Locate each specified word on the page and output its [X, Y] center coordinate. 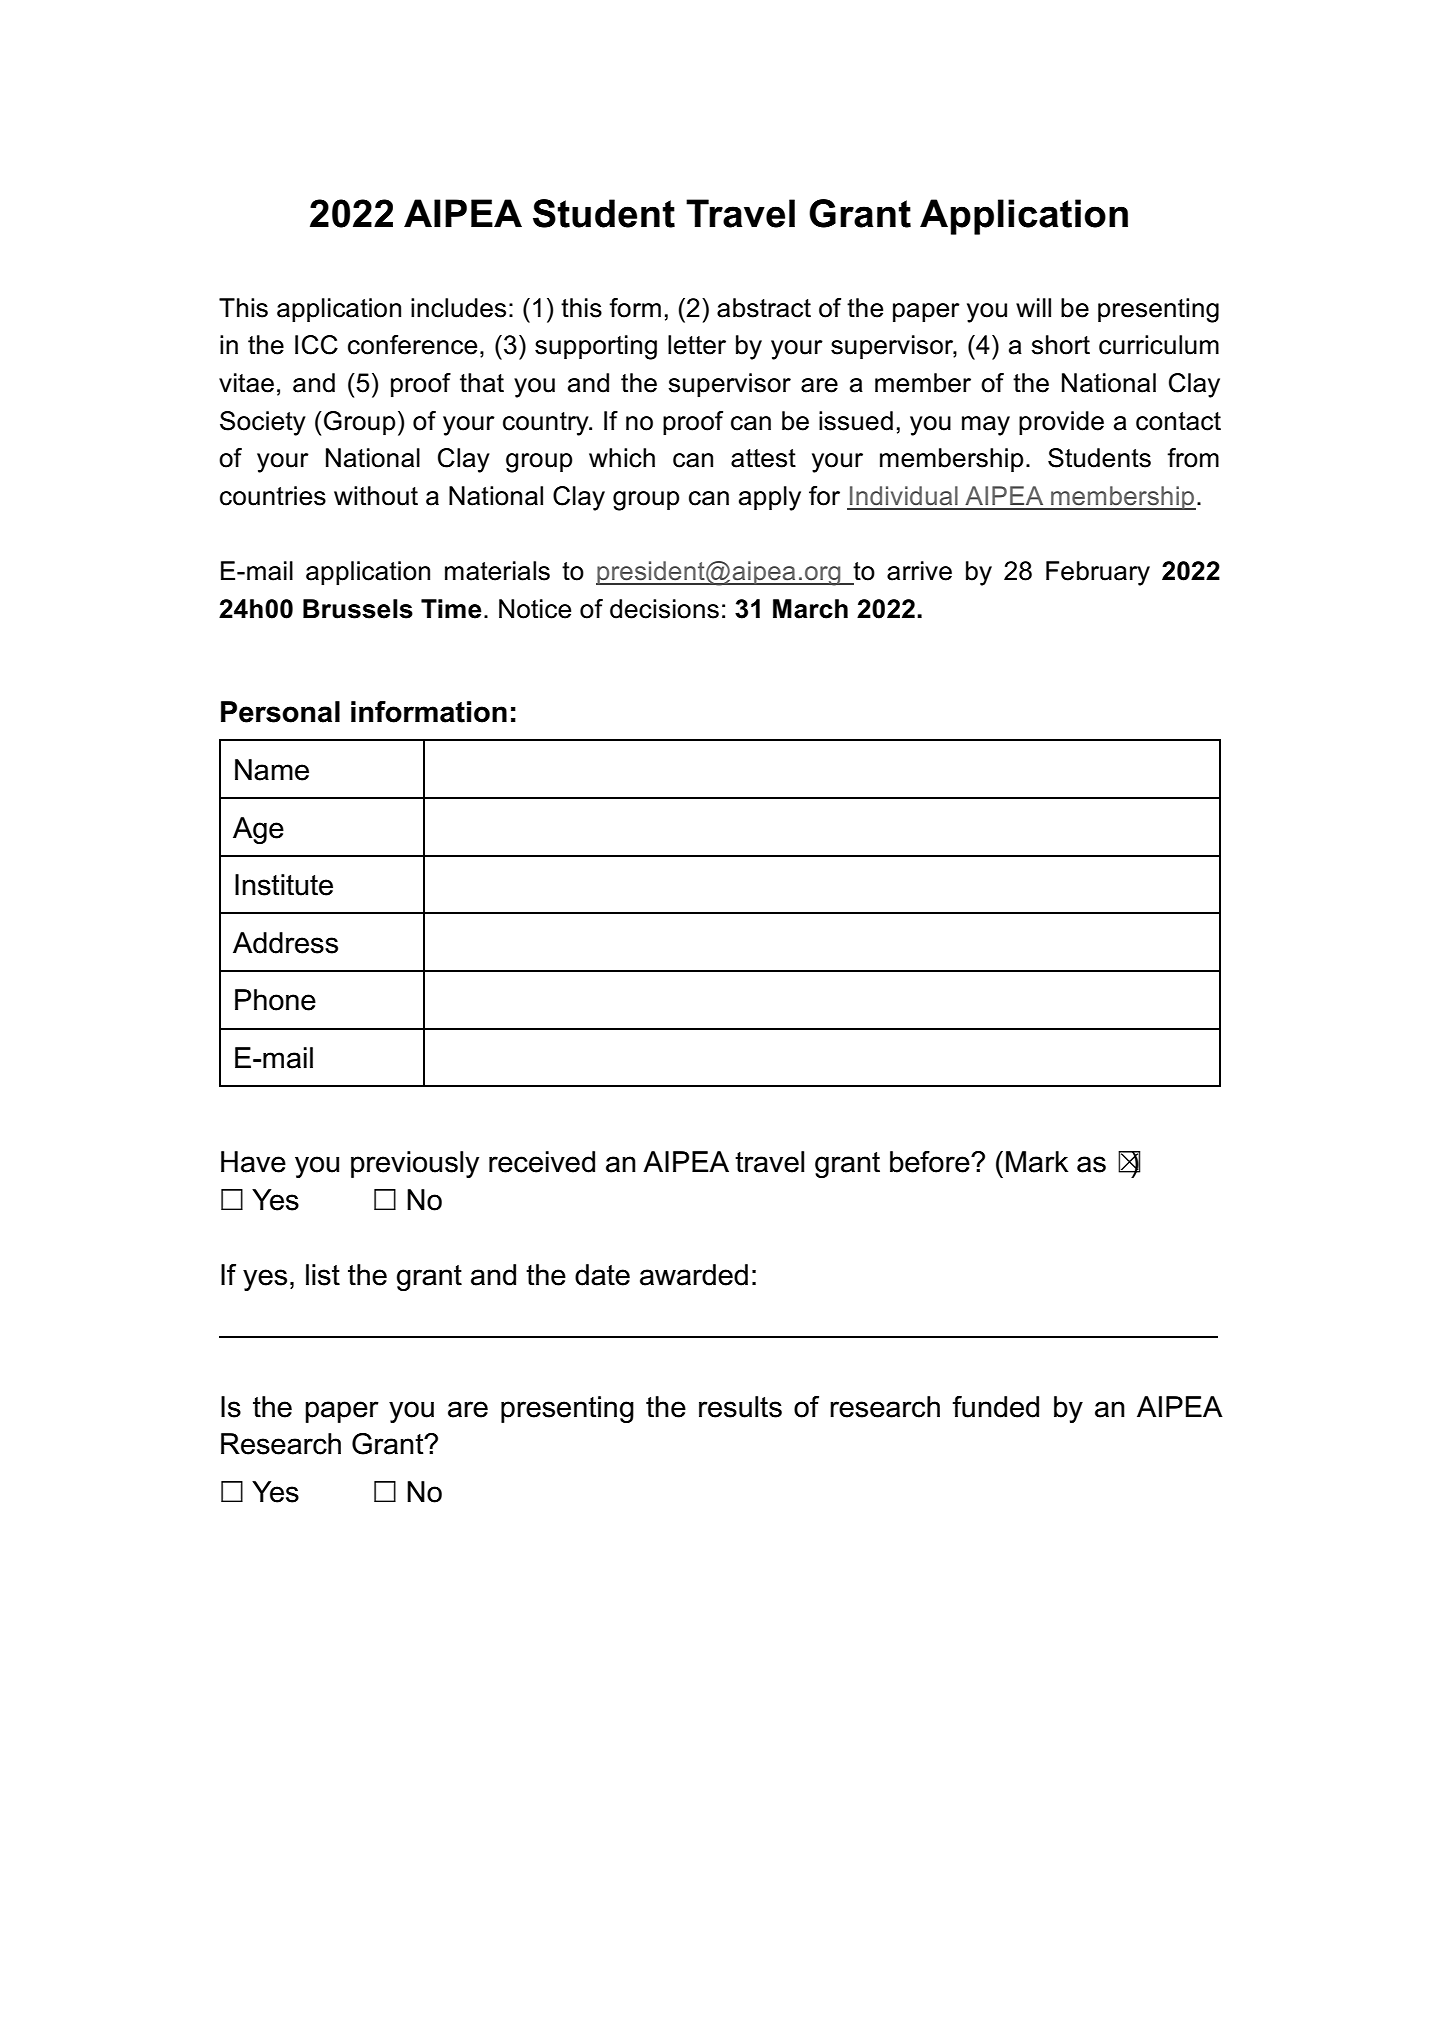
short [1061, 345]
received [542, 1162]
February [1098, 573]
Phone [275, 1000]
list [323, 1275]
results [740, 1407]
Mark [1037, 1162]
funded [996, 1407]
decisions [664, 609]
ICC [316, 345]
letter [697, 345]
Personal [280, 712]
